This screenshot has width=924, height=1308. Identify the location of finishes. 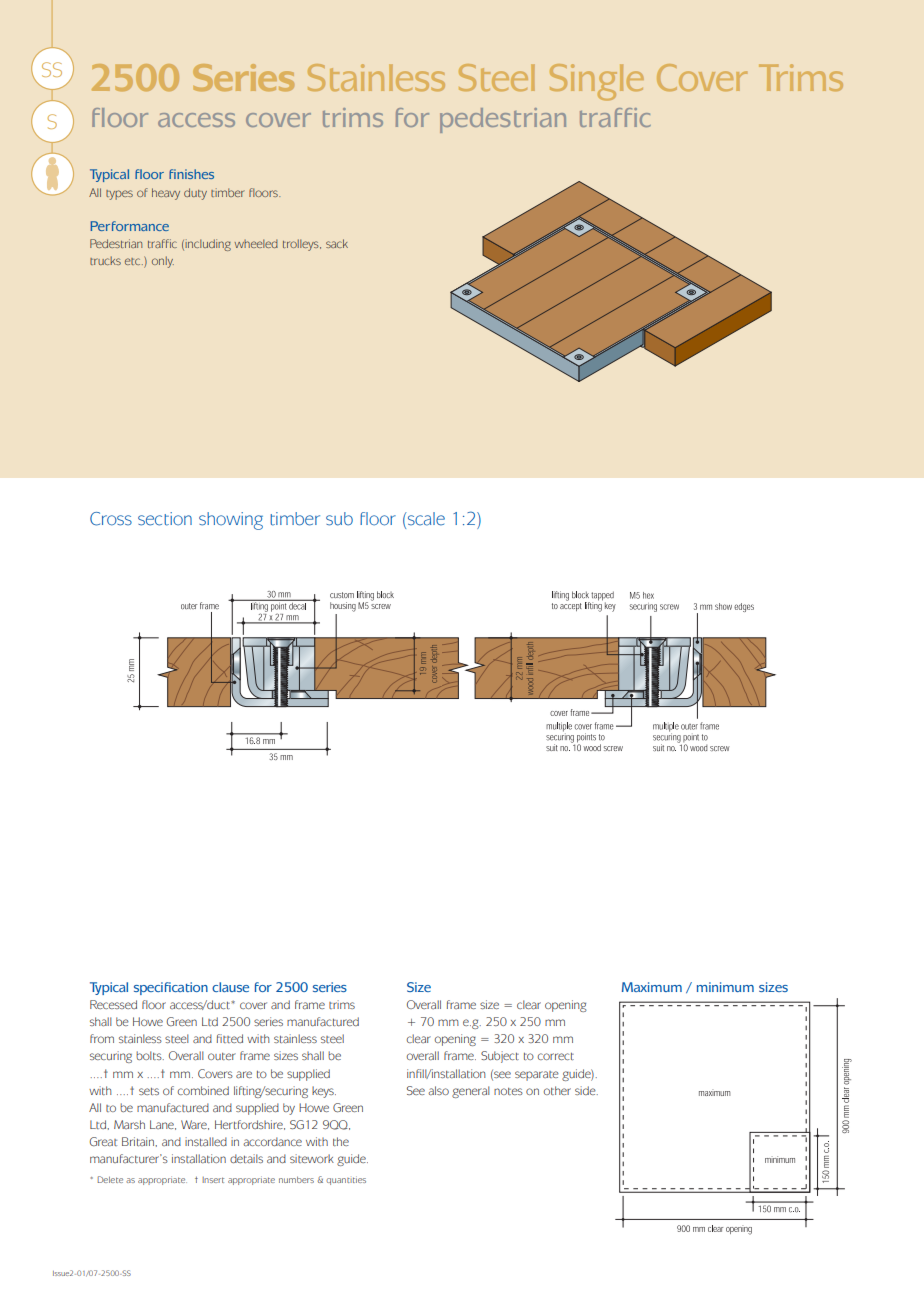
(191, 174).
